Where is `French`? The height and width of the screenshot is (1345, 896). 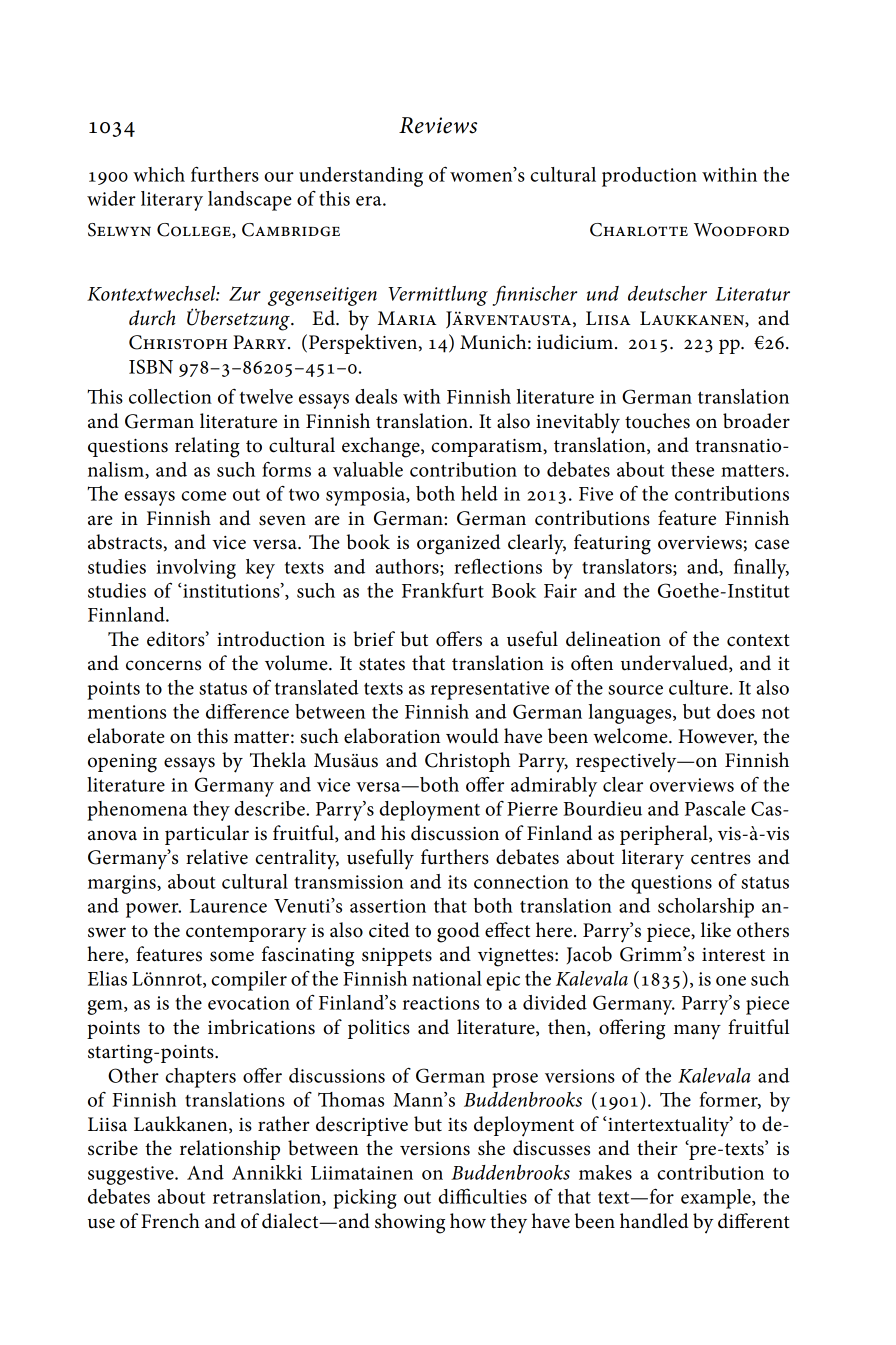
French is located at coordinates (170, 1221).
